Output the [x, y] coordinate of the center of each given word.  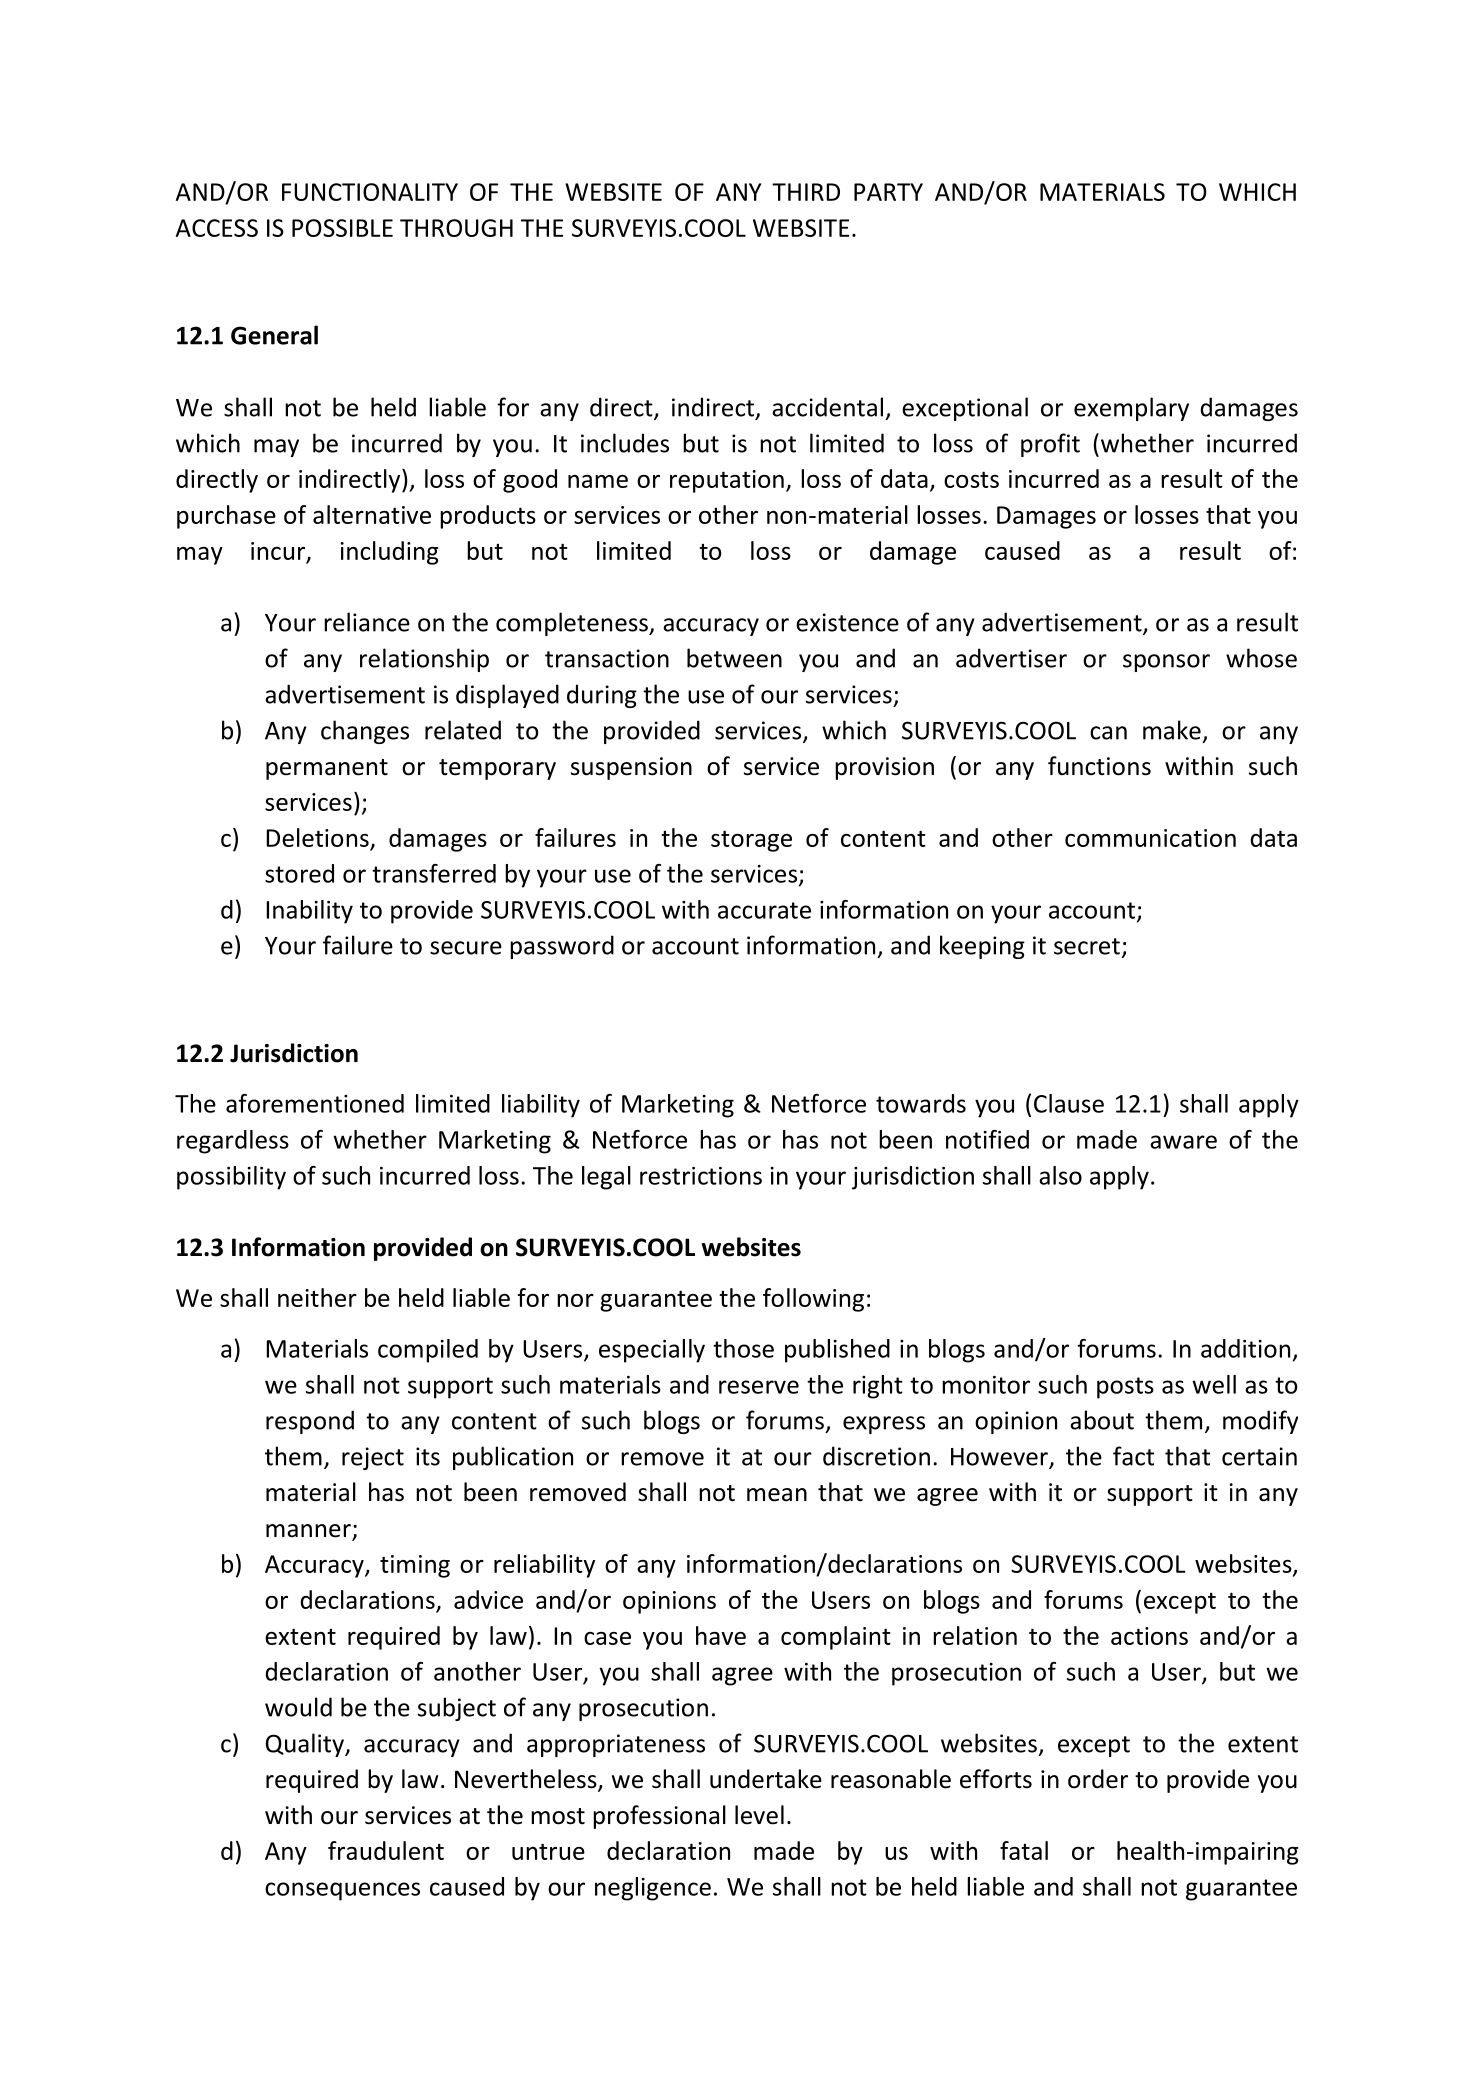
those [743, 1348]
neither [317, 1297]
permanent [327, 769]
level [759, 1815]
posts [1125, 1388]
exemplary [1131, 409]
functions [1099, 766]
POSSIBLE [342, 228]
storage [751, 841]
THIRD [806, 192]
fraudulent [386, 1850]
